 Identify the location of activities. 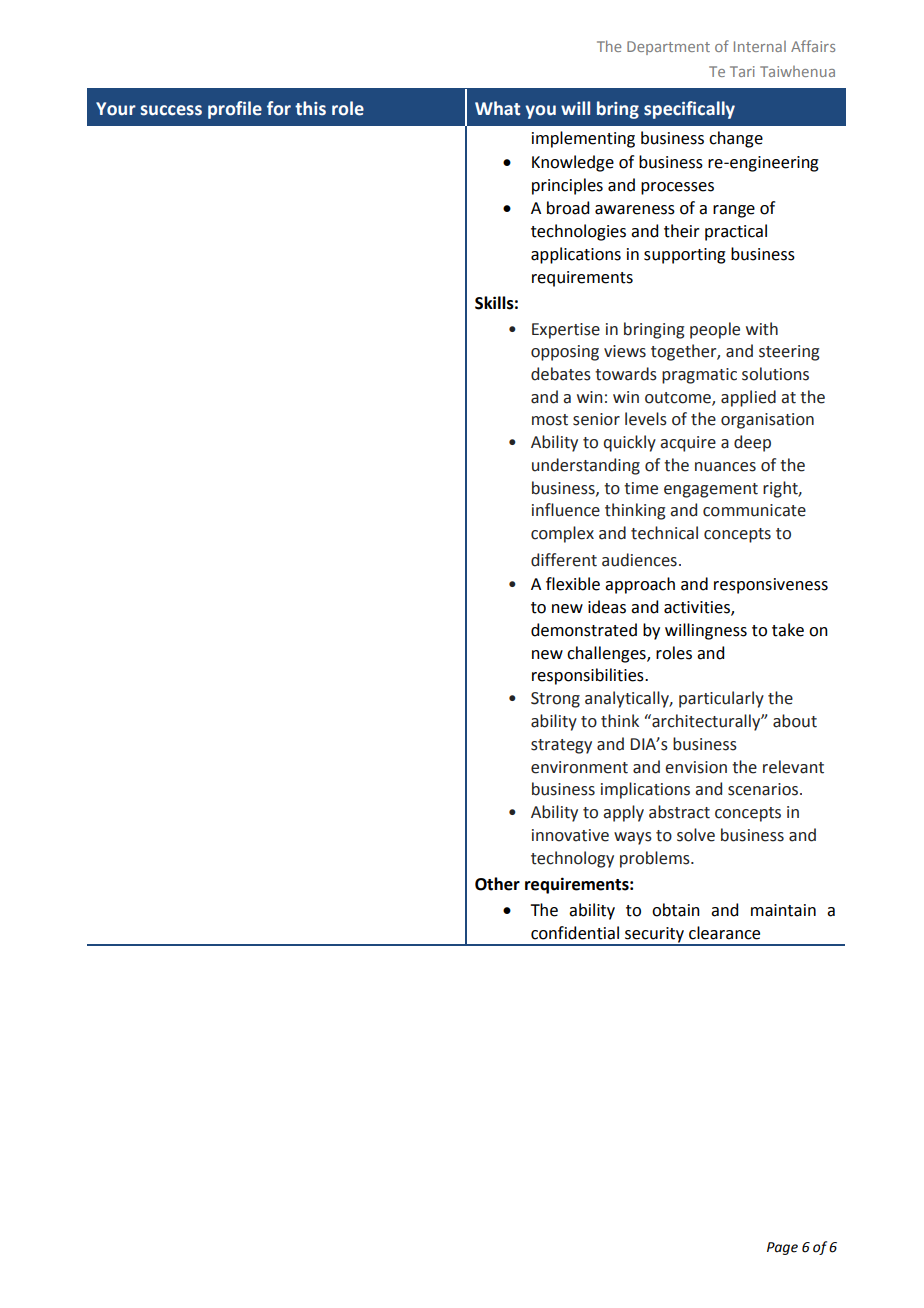
(698, 608).
